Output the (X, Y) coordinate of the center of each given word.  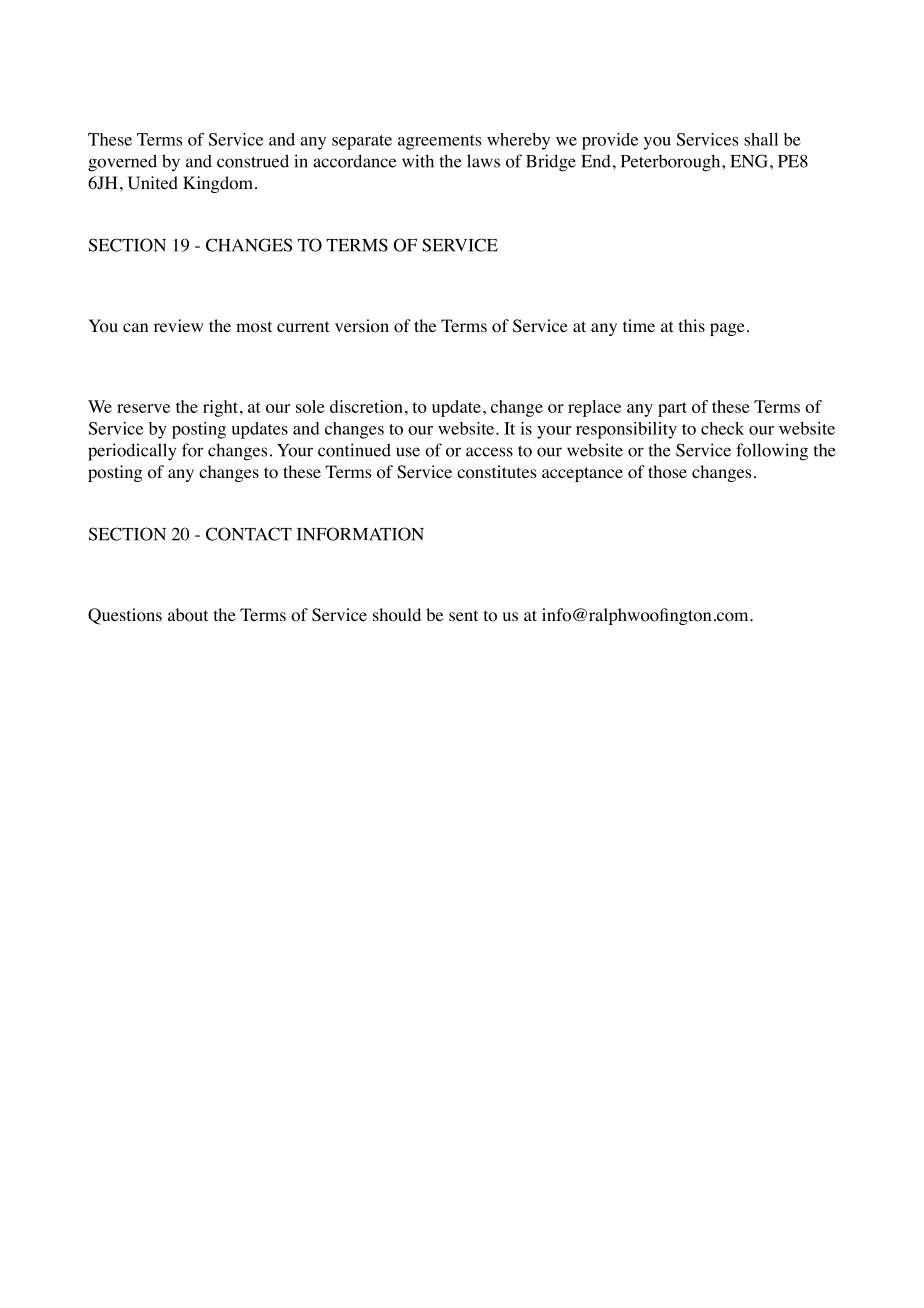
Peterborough (672, 163)
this (692, 325)
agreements (439, 142)
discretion (366, 406)
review (178, 325)
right (222, 408)
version (362, 326)
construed (253, 161)
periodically (132, 452)
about (188, 615)
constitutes (496, 472)
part (672, 409)
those (667, 472)
